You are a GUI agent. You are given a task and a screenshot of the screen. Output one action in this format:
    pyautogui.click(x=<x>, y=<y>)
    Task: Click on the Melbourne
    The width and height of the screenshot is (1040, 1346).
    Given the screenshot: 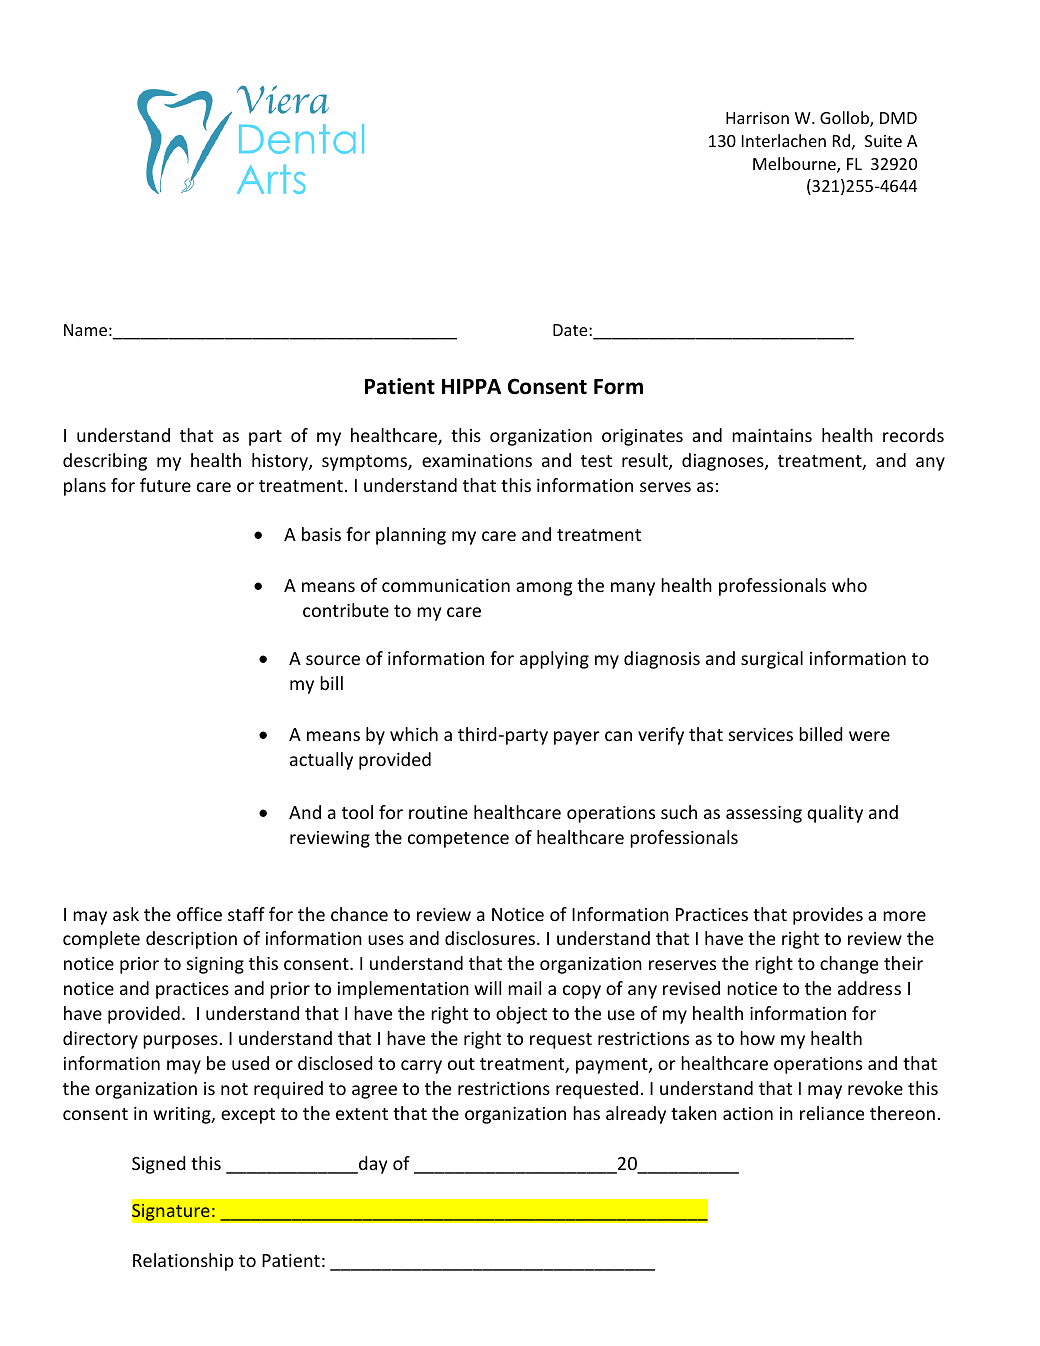 What is the action you would take?
    pyautogui.click(x=795, y=165)
